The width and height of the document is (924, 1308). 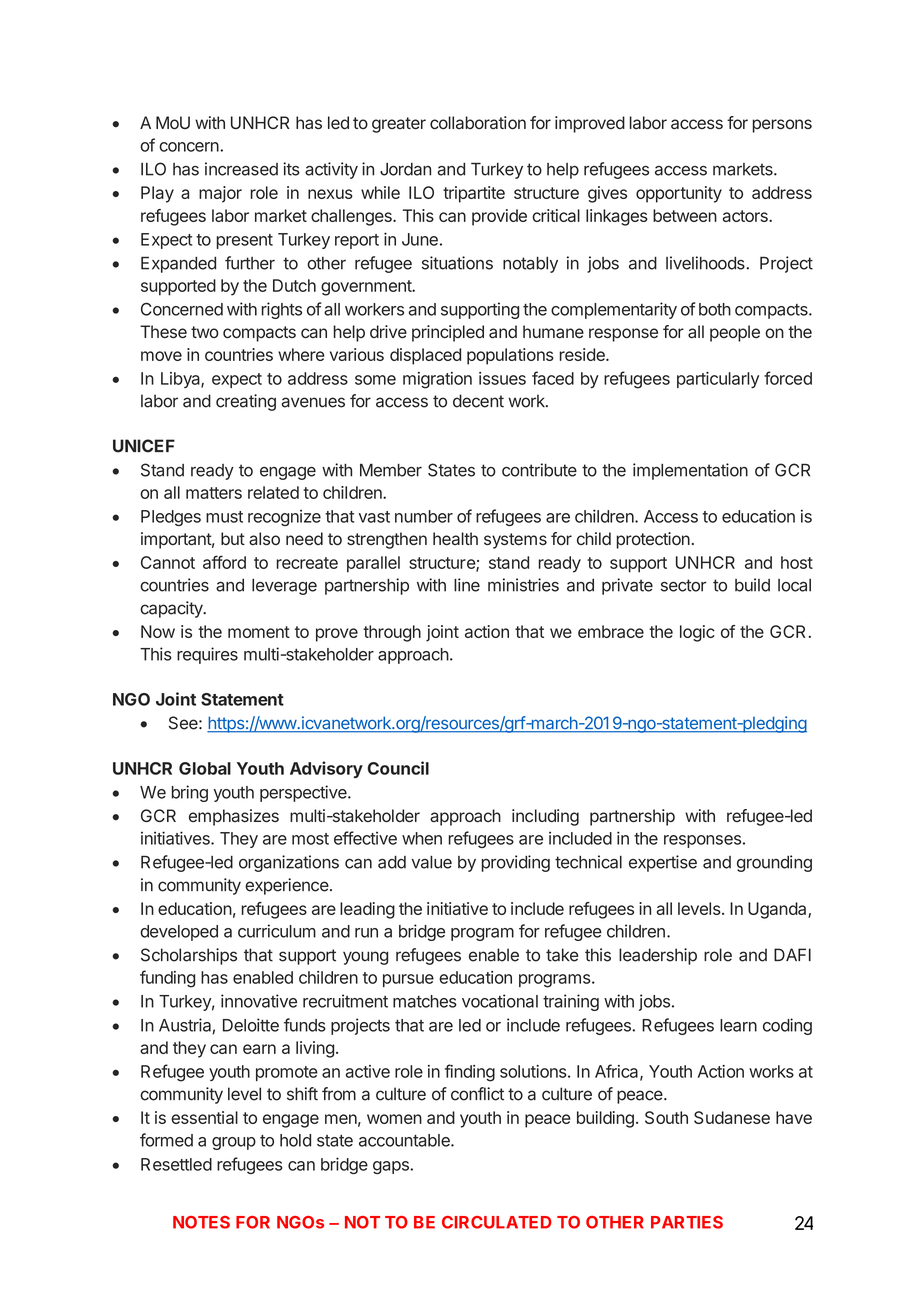 I want to click on CIRCULATED, so click(x=497, y=1222).
